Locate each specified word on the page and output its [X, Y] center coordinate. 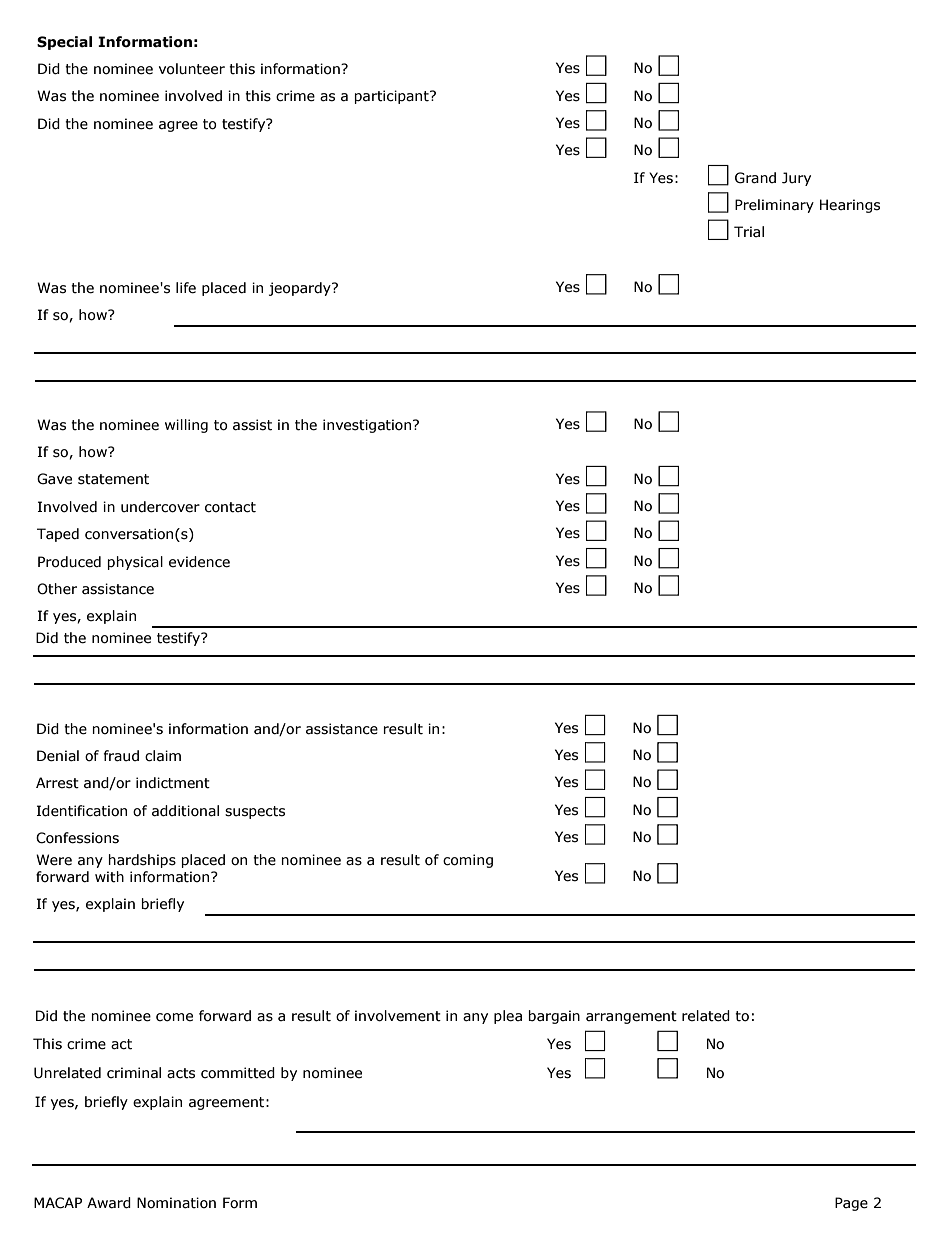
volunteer [192, 69]
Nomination [176, 1203]
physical [135, 563]
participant [392, 97]
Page [851, 1204]
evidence [199, 562]
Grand [755, 178]
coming [468, 861]
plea [508, 1017]
